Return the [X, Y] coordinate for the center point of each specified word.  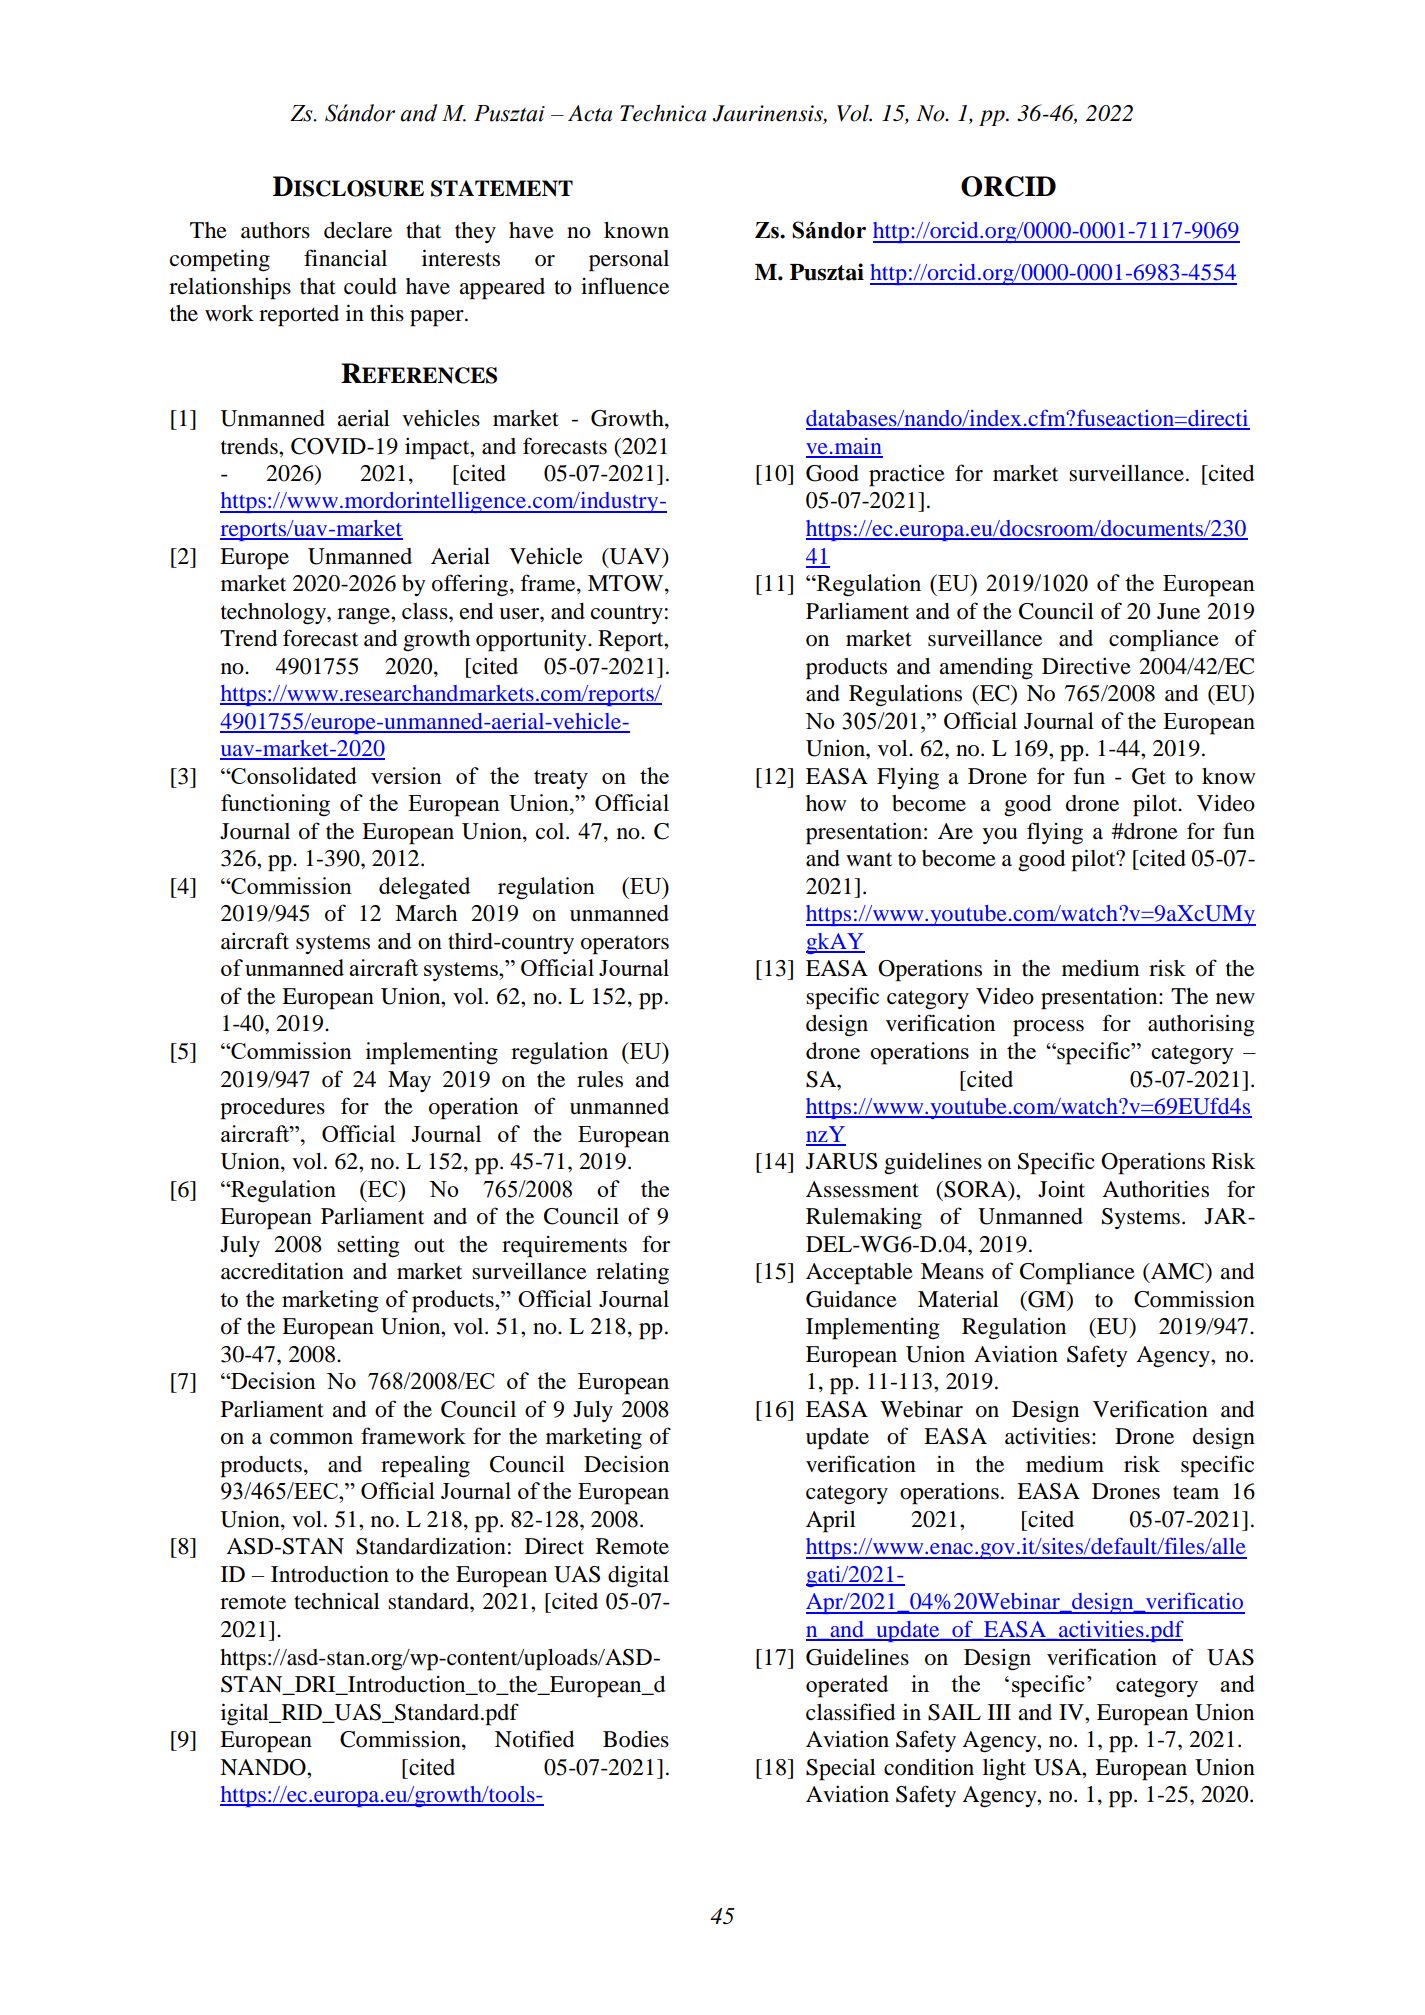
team [1196, 1492]
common [311, 1439]
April [831, 1521]
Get [1149, 776]
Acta [590, 113]
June [1178, 611]
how [826, 803]
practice [907, 476]
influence [625, 286]
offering [470, 585]
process [1048, 1028]
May [409, 1081]
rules [600, 1079]
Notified [534, 1739]
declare [358, 230]
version [406, 775]
